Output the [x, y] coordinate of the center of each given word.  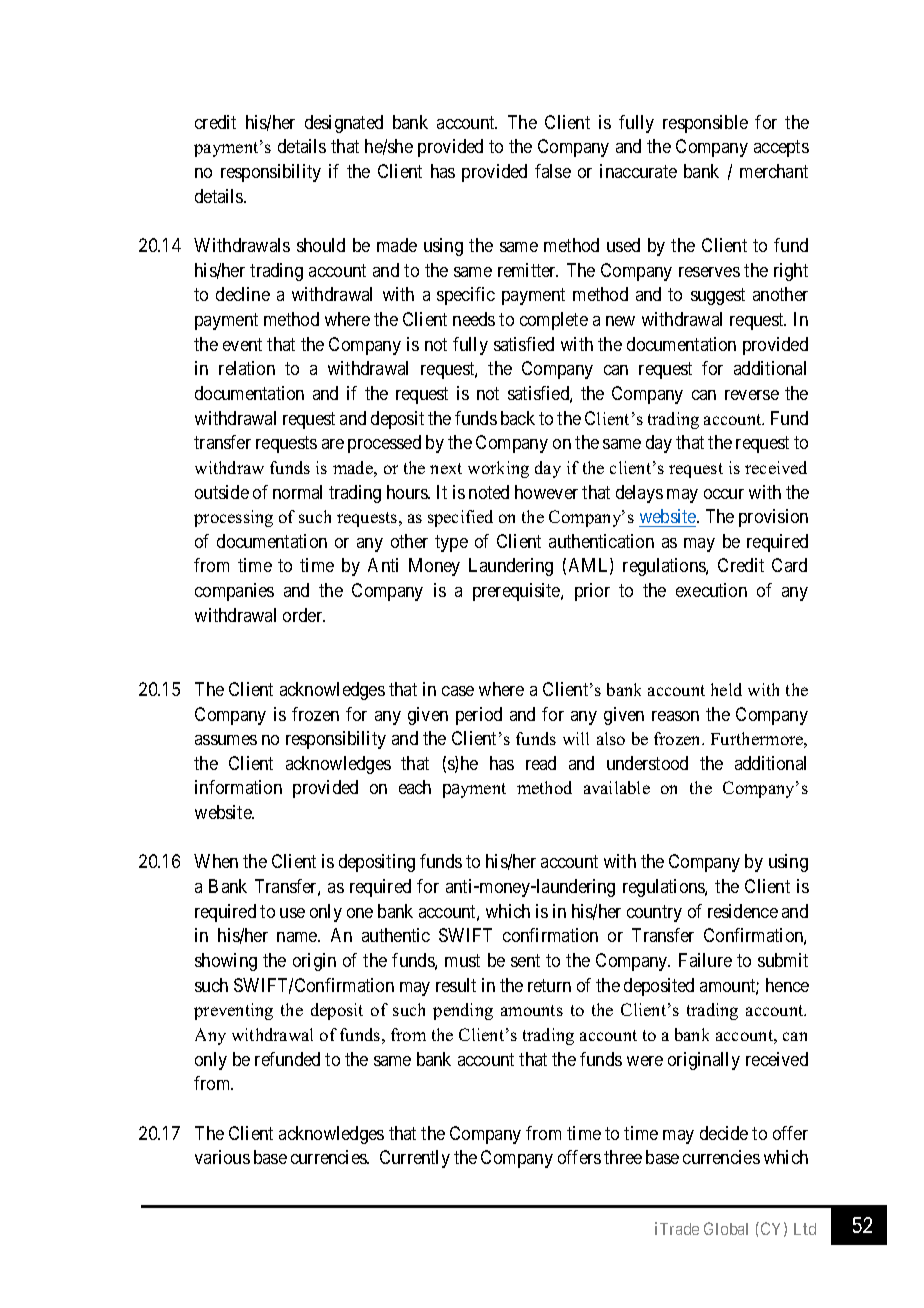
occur [724, 494]
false [553, 171]
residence [743, 911]
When [216, 861]
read [541, 763]
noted [489, 492]
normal [297, 492]
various [222, 1157]
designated [344, 124]
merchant [774, 171]
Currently [415, 1159]
